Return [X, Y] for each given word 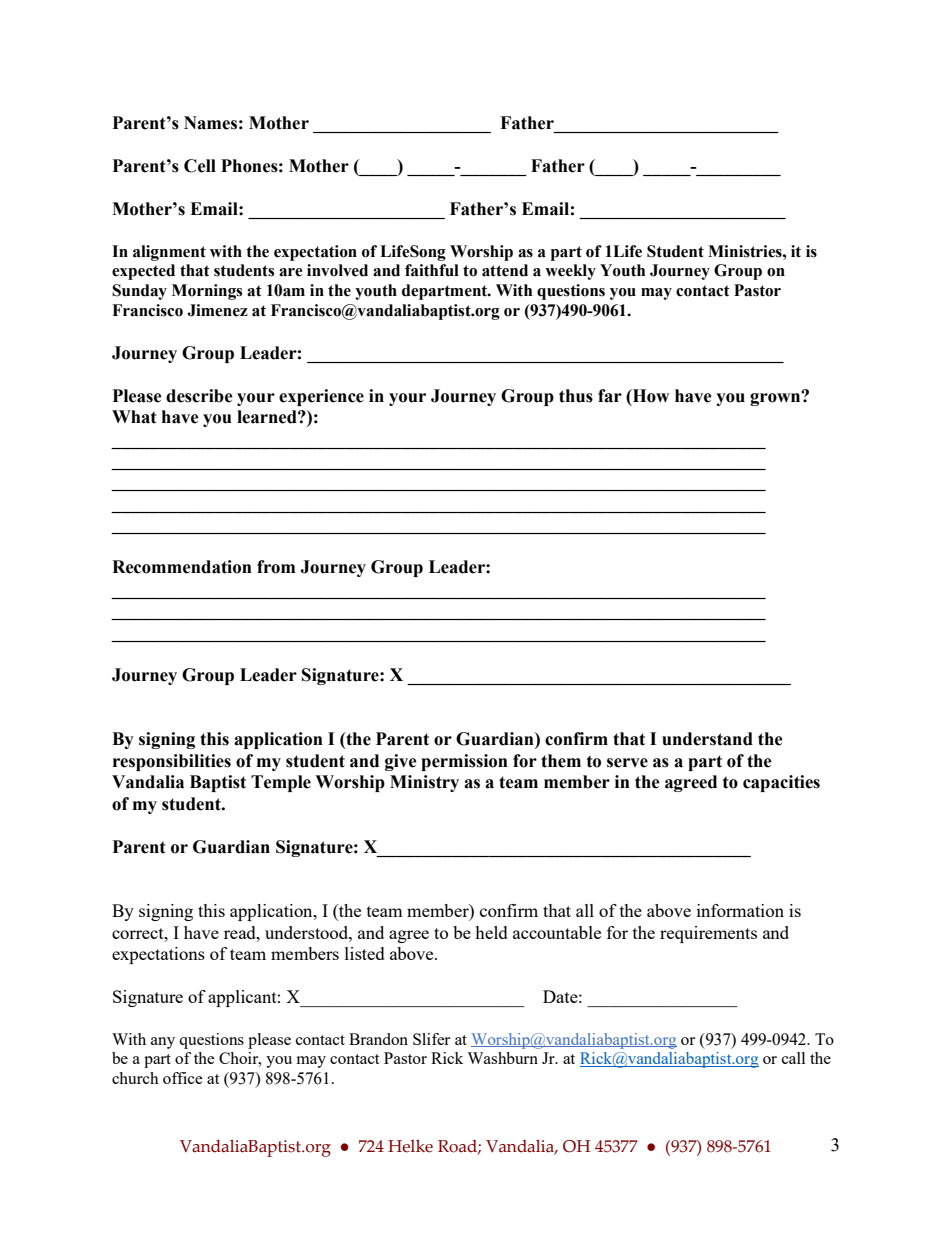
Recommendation [182, 567]
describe [199, 396]
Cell [200, 166]
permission [464, 762]
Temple [281, 783]
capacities [781, 783]
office [183, 1078]
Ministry [424, 783]
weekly [570, 272]
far [610, 396]
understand [707, 739]
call [793, 1058]
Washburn [502, 1058]
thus [576, 396]
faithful [432, 270]
